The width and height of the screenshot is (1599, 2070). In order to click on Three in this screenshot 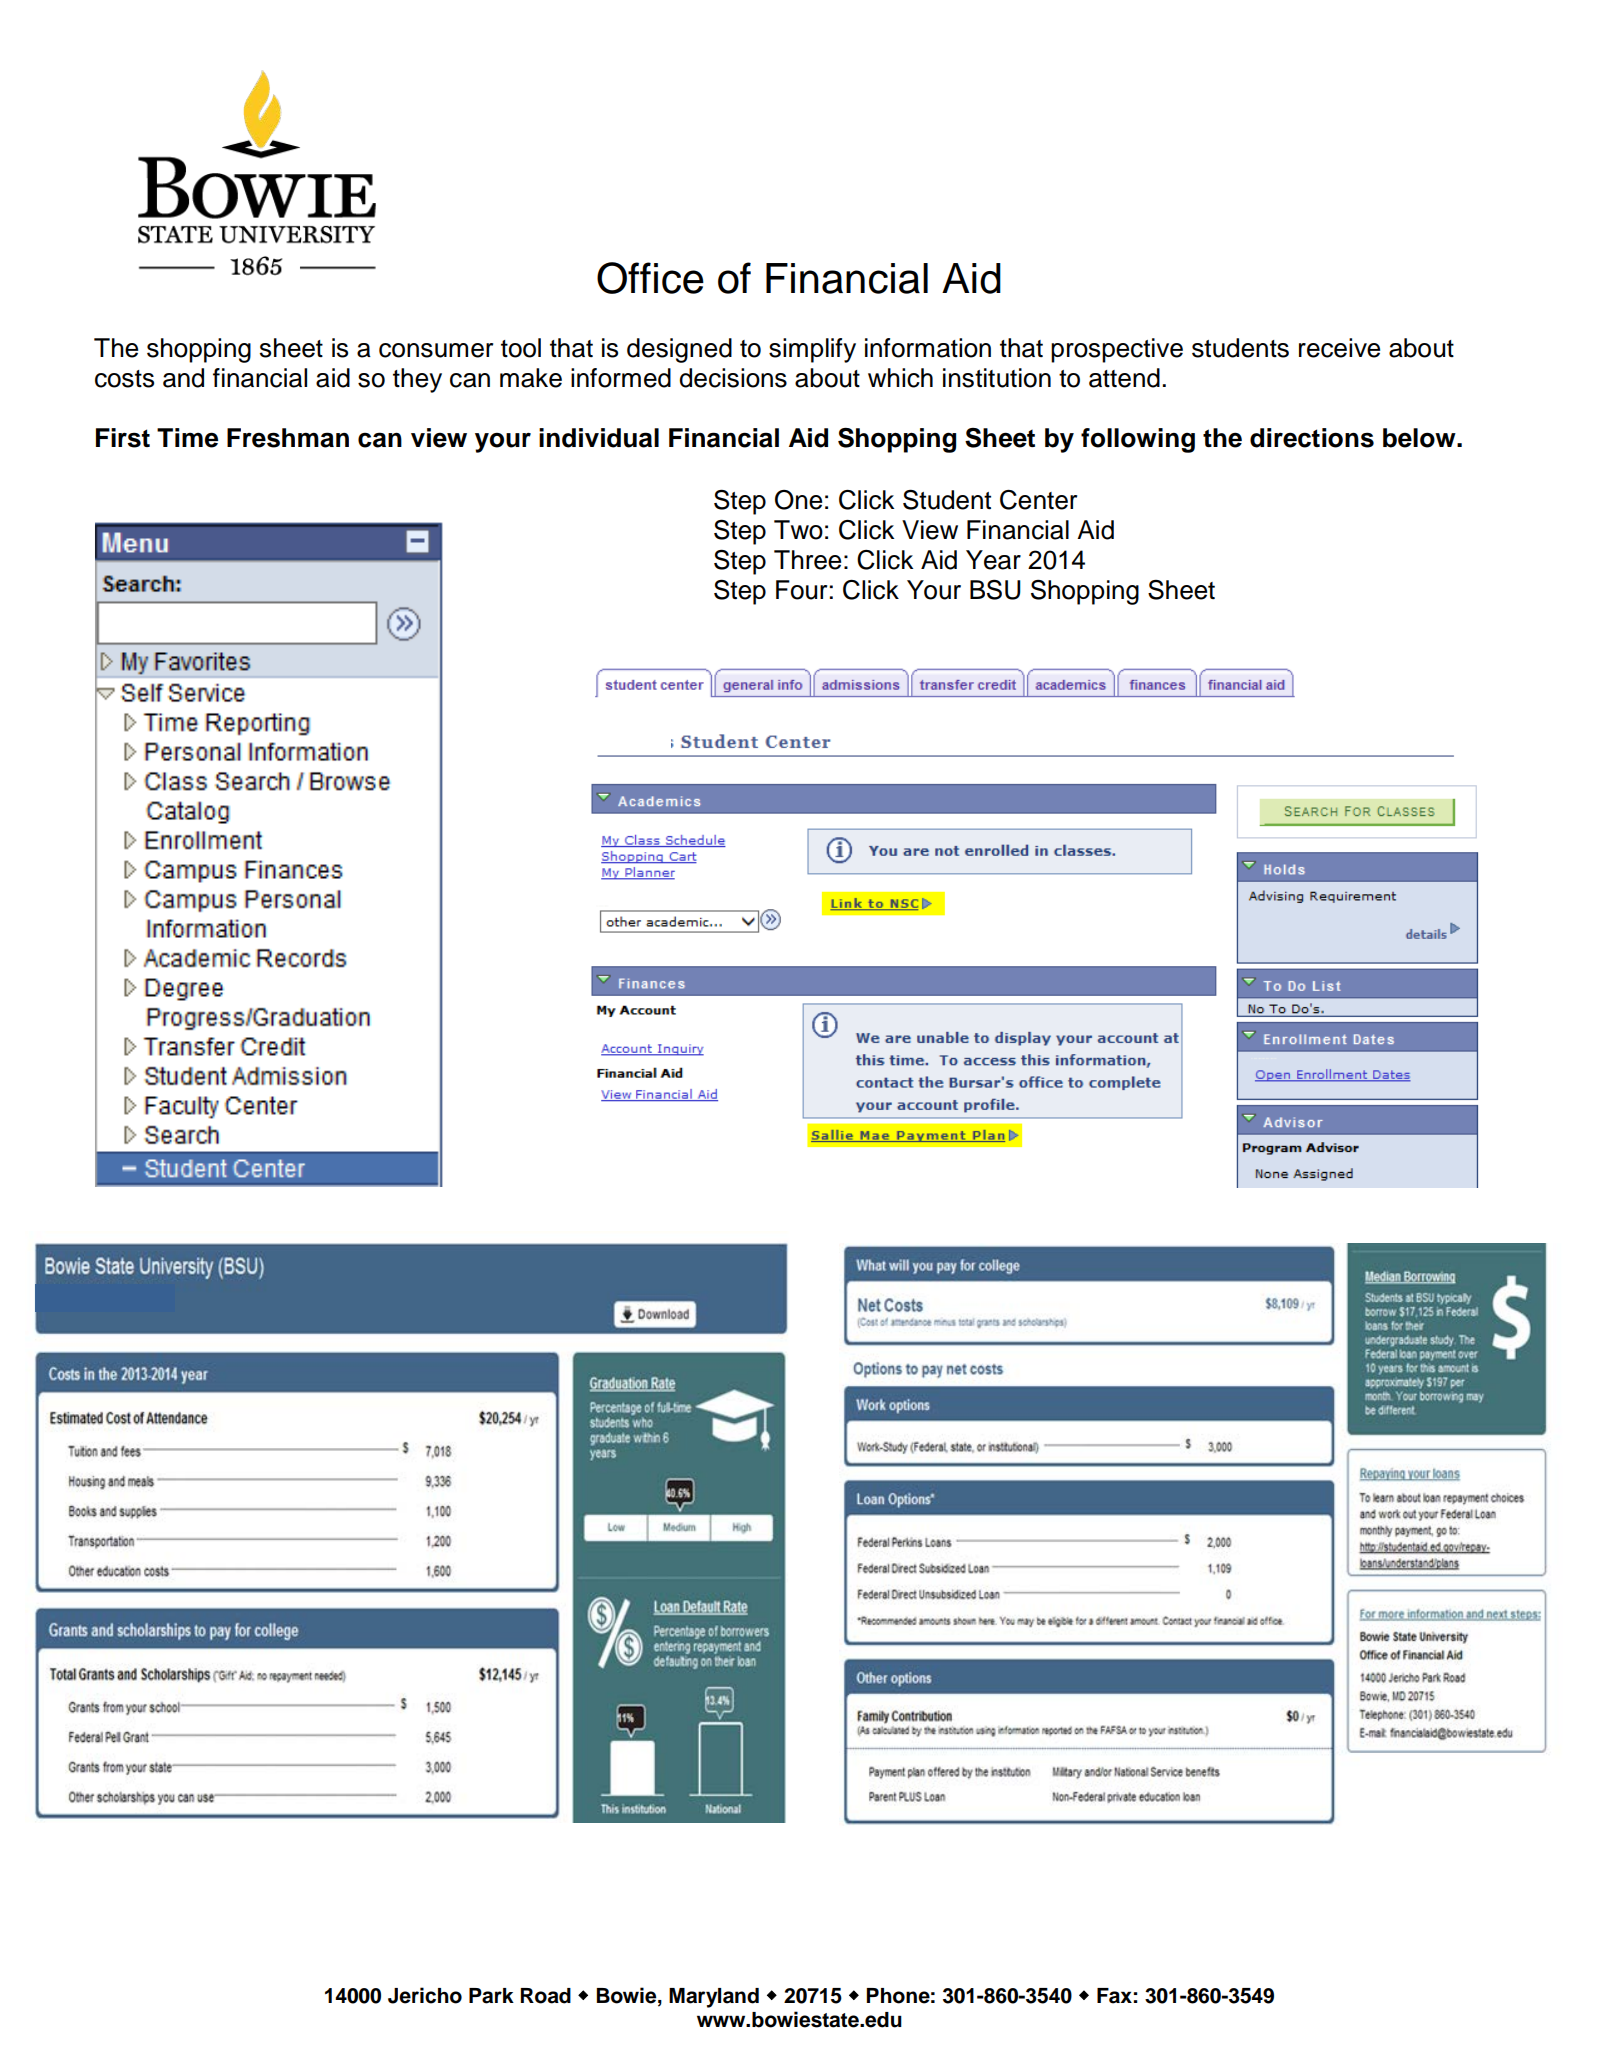, I will do `click(807, 560)`.
